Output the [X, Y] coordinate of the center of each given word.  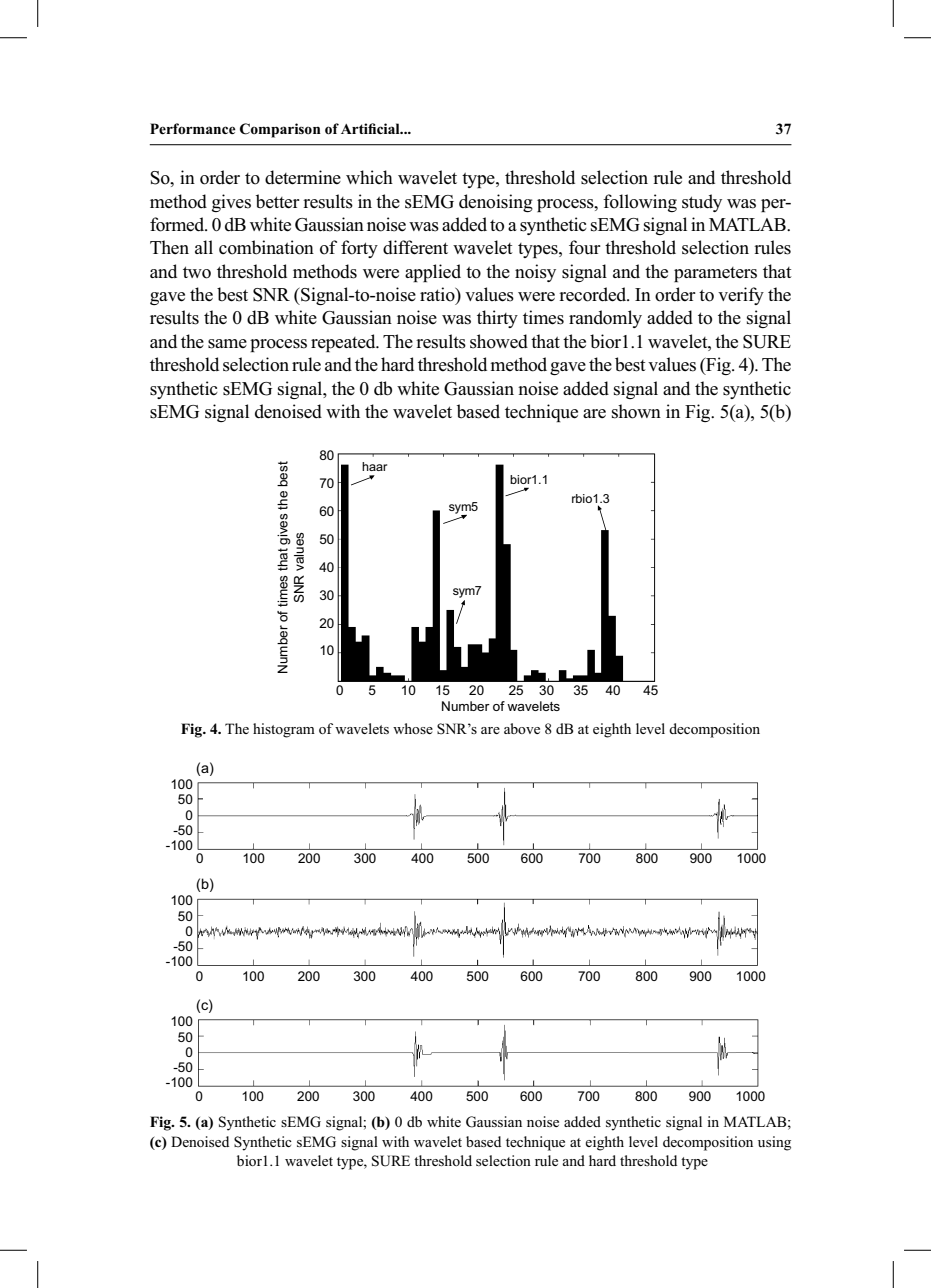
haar [374, 466]
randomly [605, 319]
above [522, 728]
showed [499, 341]
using [774, 1143]
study [702, 203]
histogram [284, 730]
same [227, 344]
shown [636, 411]
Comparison [280, 130]
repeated [344, 343]
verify [741, 296]
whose [413, 728]
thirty [497, 319]
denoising [496, 203]
